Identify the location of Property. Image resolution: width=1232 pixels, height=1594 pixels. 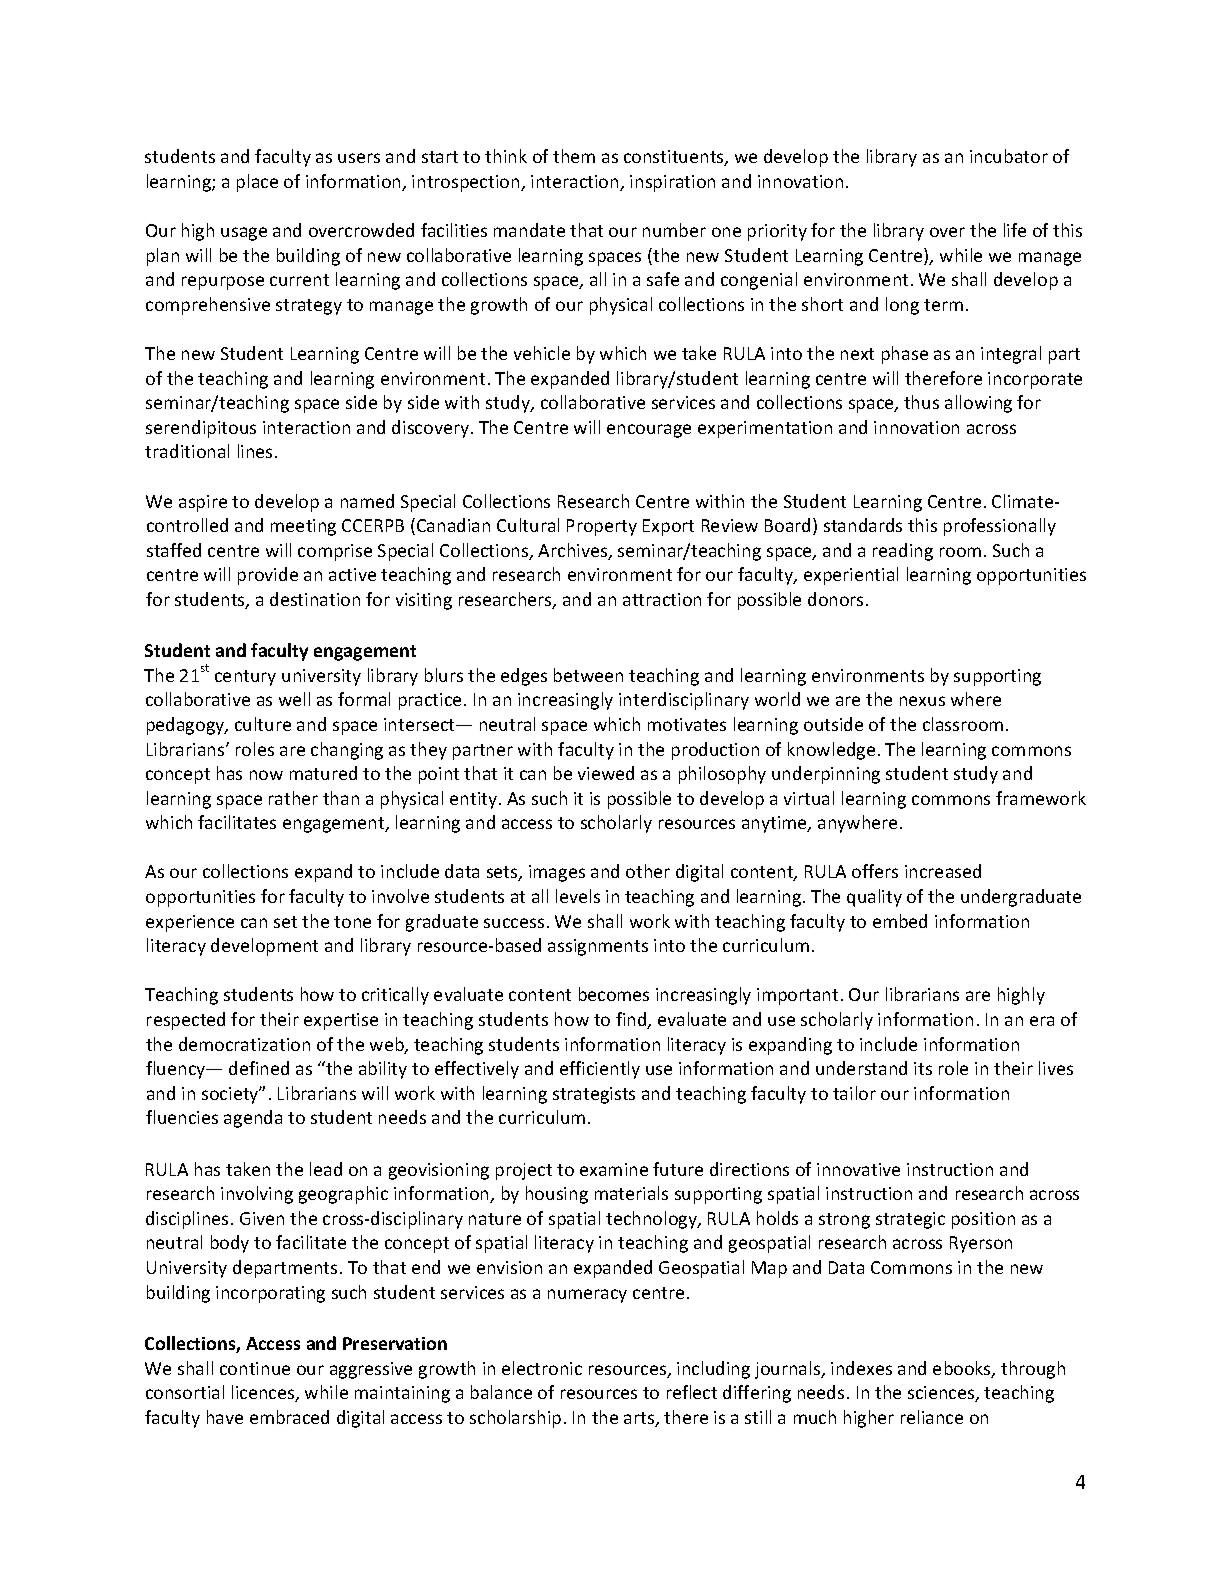
(602, 527).
